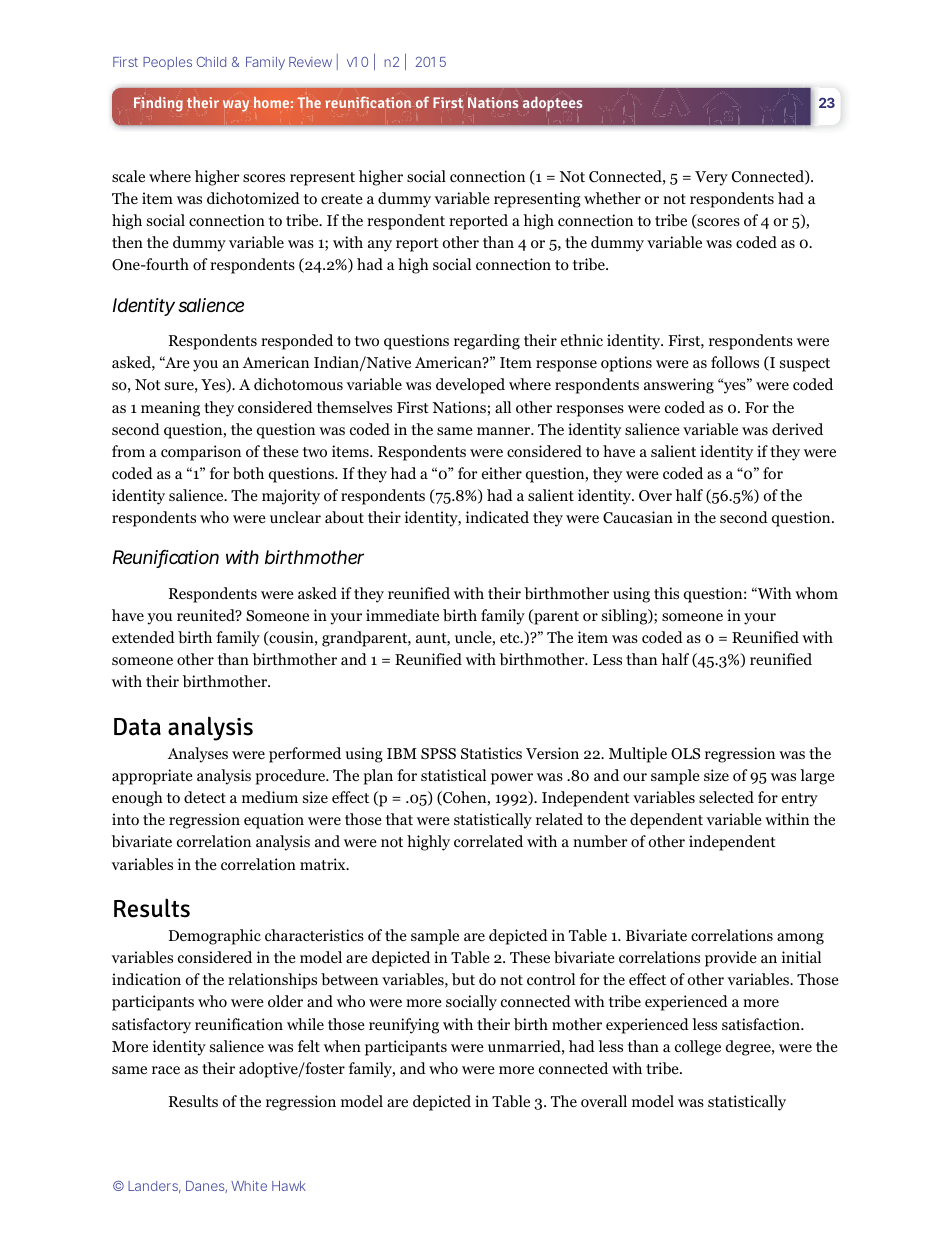 This page has width=952, height=1233. Describe the element at coordinates (463, 979) in the page. I see `but` at that location.
